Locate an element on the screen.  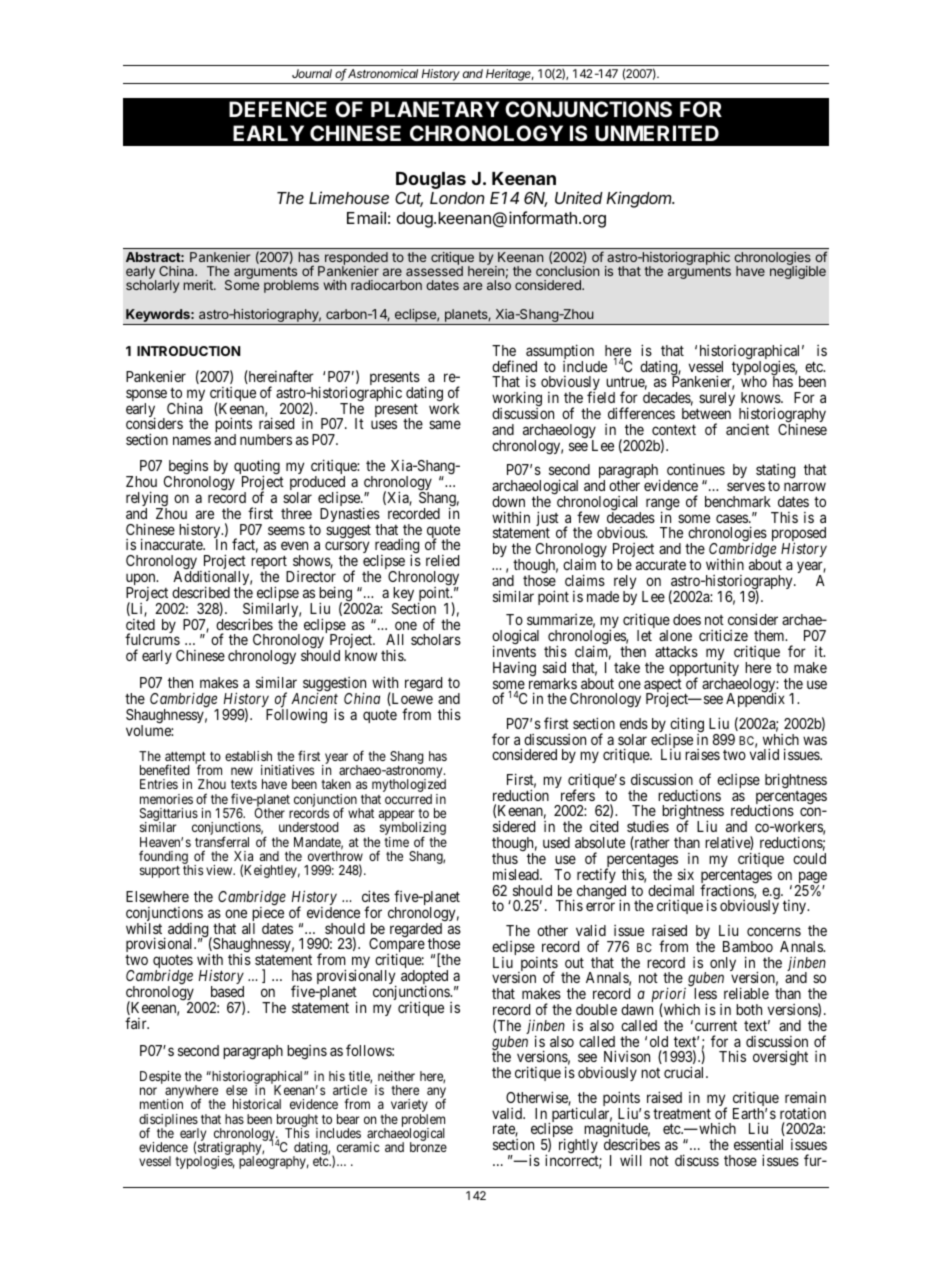
criticize is located at coordinates (723, 635).
